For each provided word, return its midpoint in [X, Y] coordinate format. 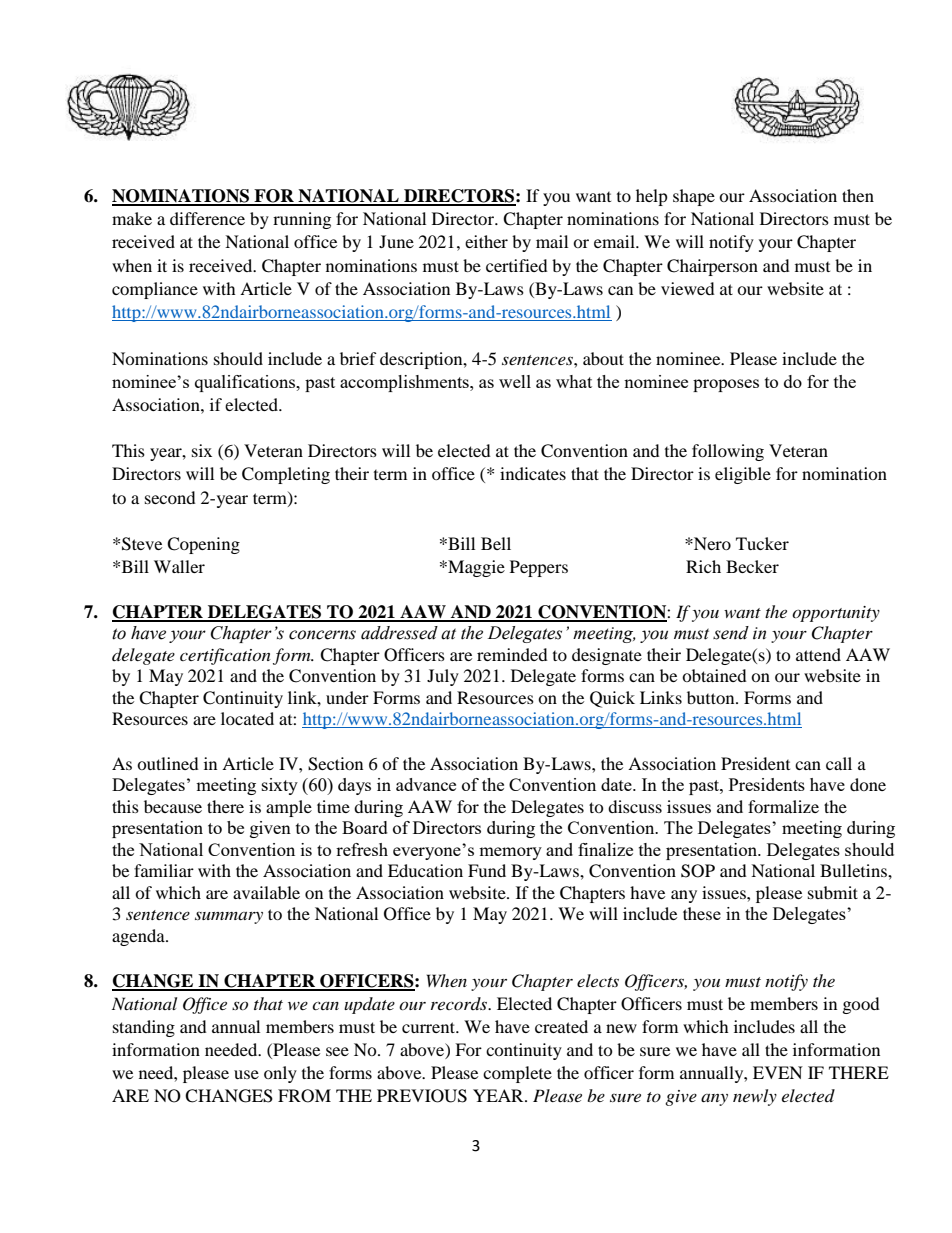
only [280, 1074]
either [486, 241]
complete [517, 1074]
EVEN [778, 1072]
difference [207, 218]
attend [818, 654]
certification [225, 656]
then [858, 195]
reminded [512, 654]
